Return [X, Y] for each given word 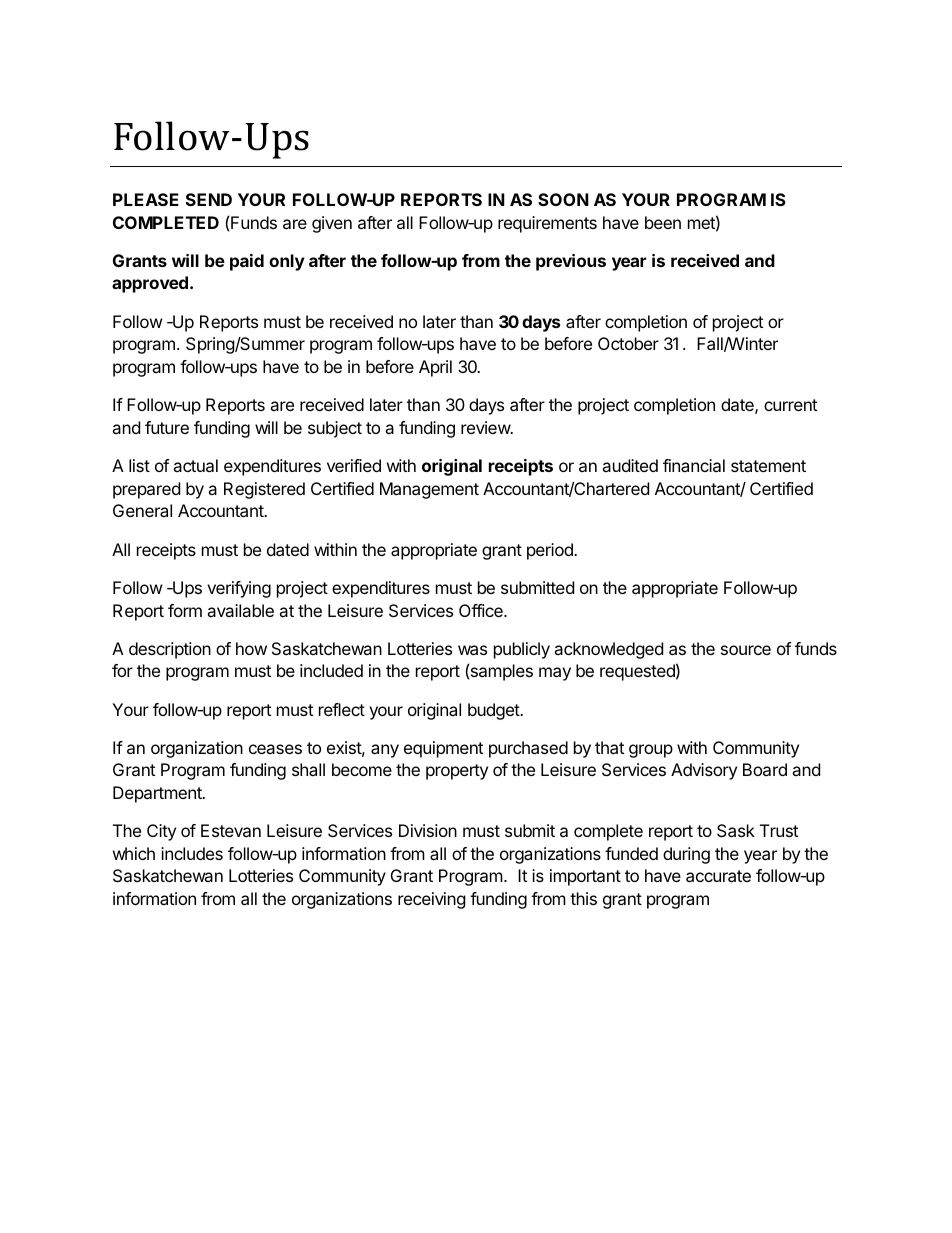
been [663, 222]
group [651, 751]
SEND [209, 199]
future [167, 427]
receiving [432, 900]
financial [694, 465]
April [435, 368]
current [790, 405]
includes [192, 853]
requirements [547, 224]
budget [494, 711]
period [551, 551]
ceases [275, 749]
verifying [239, 589]
